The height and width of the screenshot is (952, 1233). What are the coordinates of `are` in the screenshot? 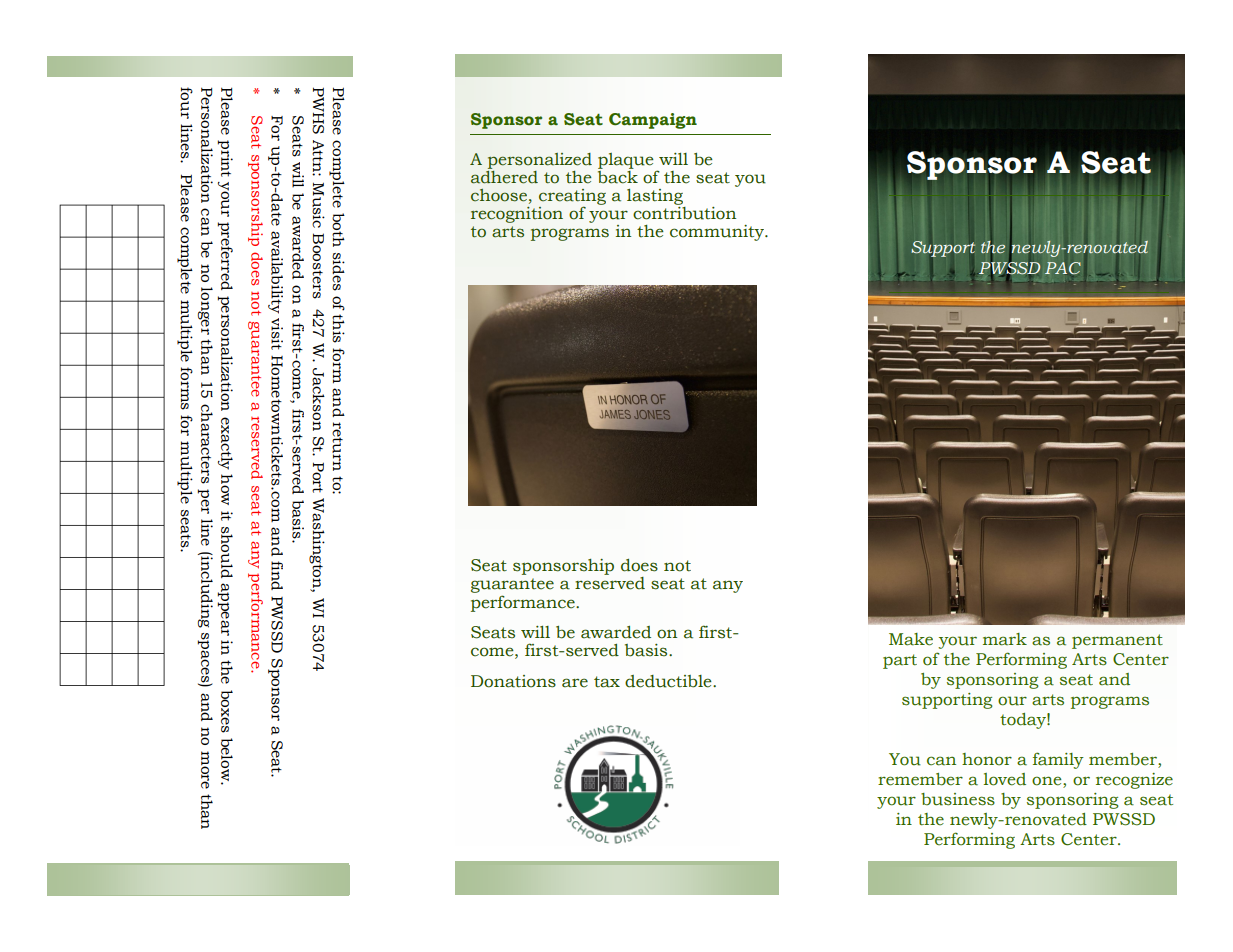 It's located at (575, 683).
